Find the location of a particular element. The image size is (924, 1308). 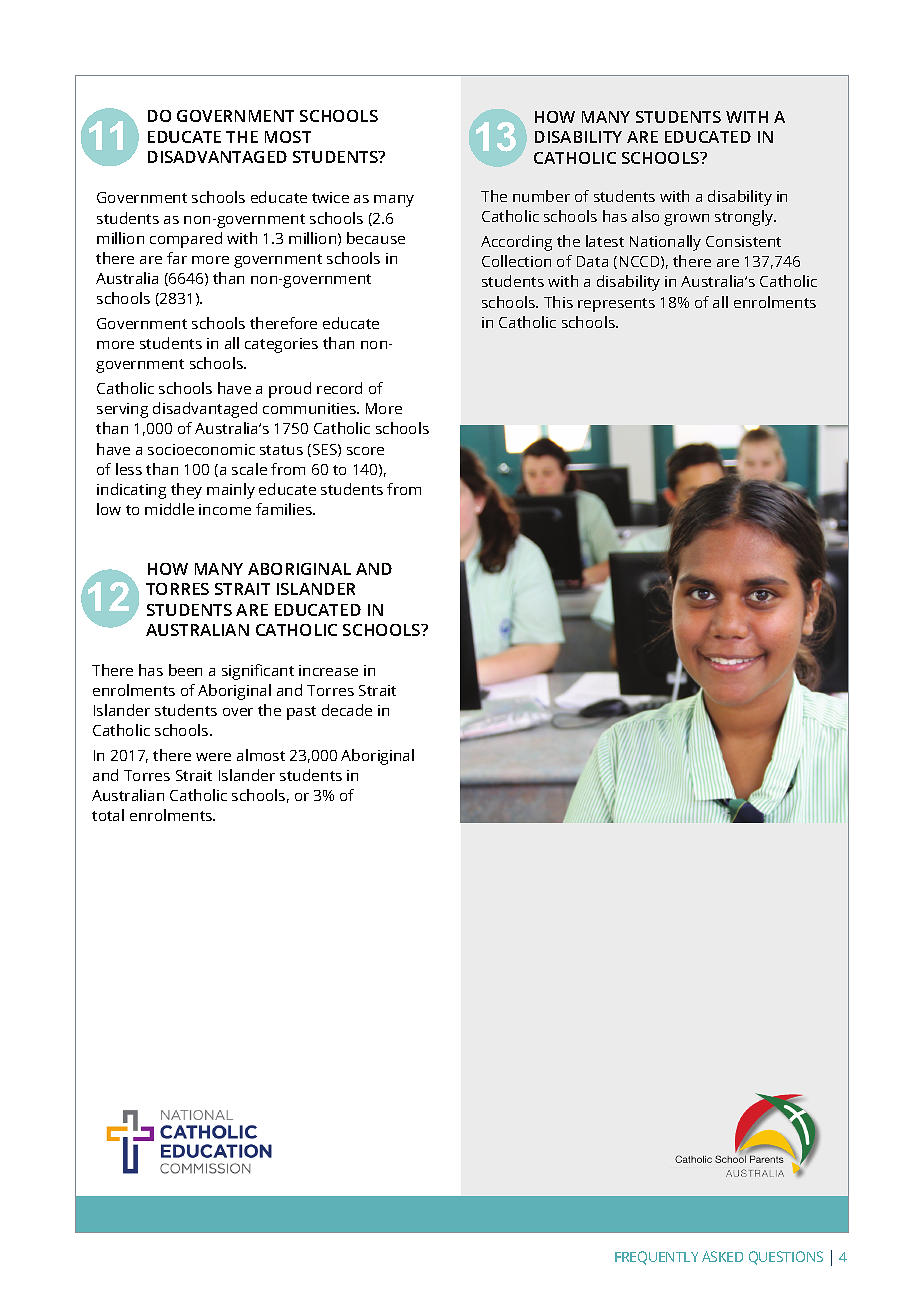

decade is located at coordinates (347, 710).
